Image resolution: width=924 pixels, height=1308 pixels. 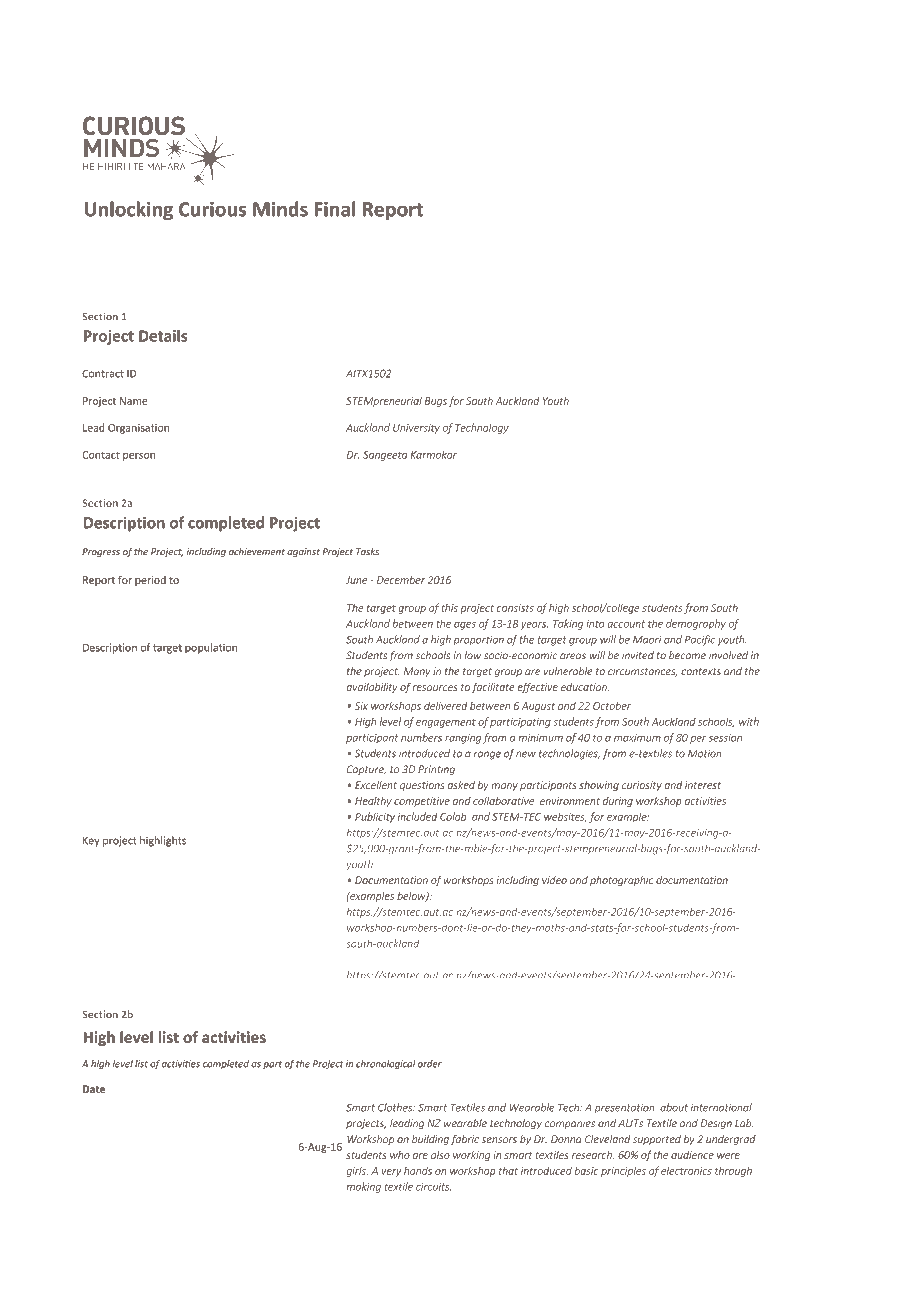 I want to click on included, so click(x=417, y=816).
